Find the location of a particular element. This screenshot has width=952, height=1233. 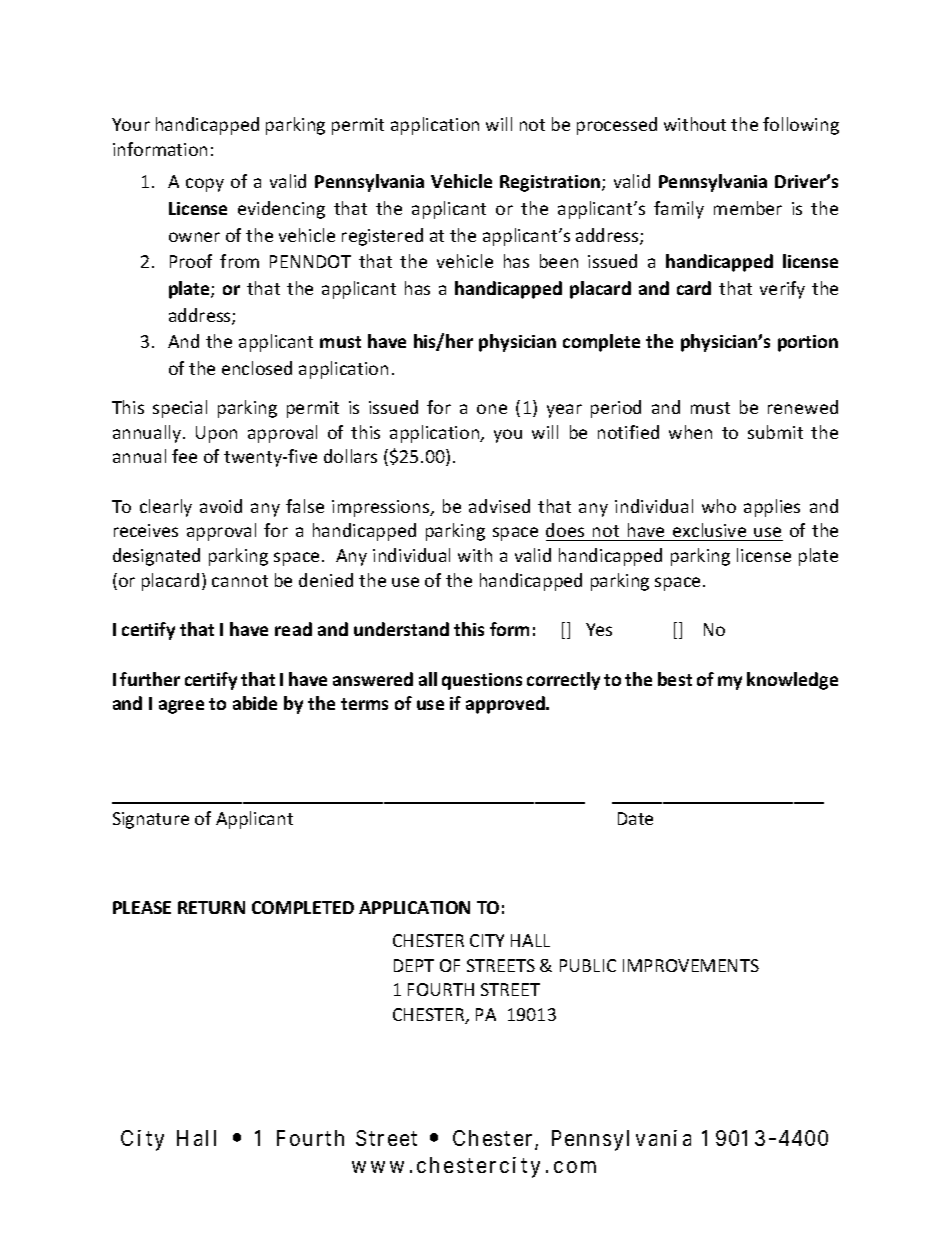

following is located at coordinates (801, 126).
